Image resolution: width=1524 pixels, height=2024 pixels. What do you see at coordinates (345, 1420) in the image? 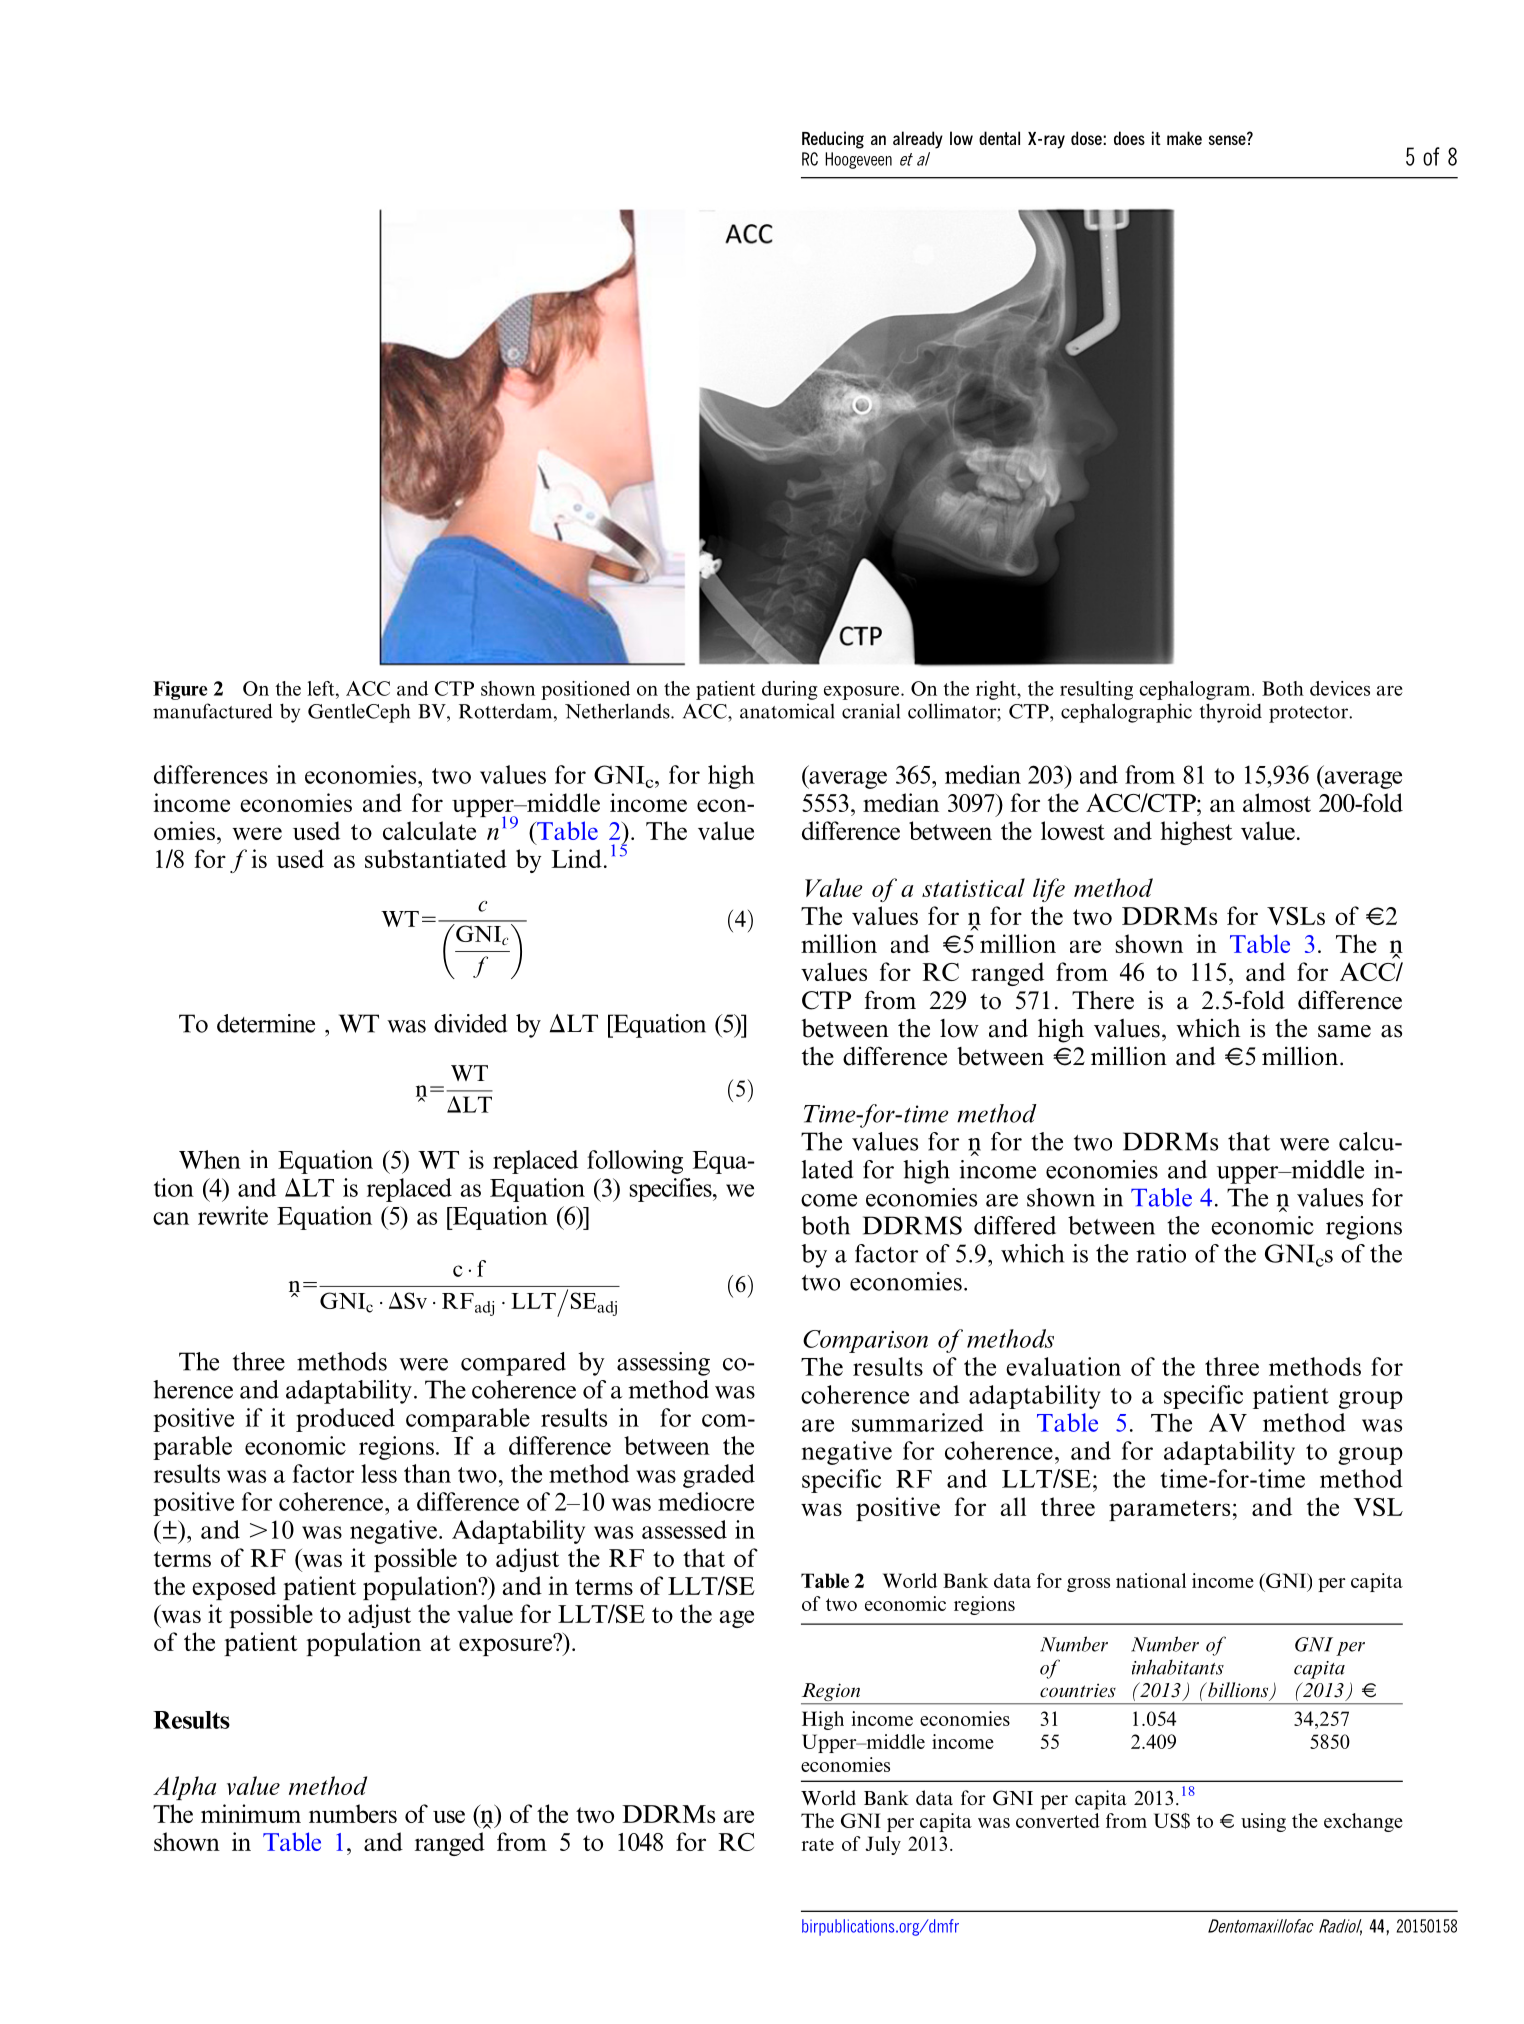
I see `produced` at bounding box center [345, 1420].
